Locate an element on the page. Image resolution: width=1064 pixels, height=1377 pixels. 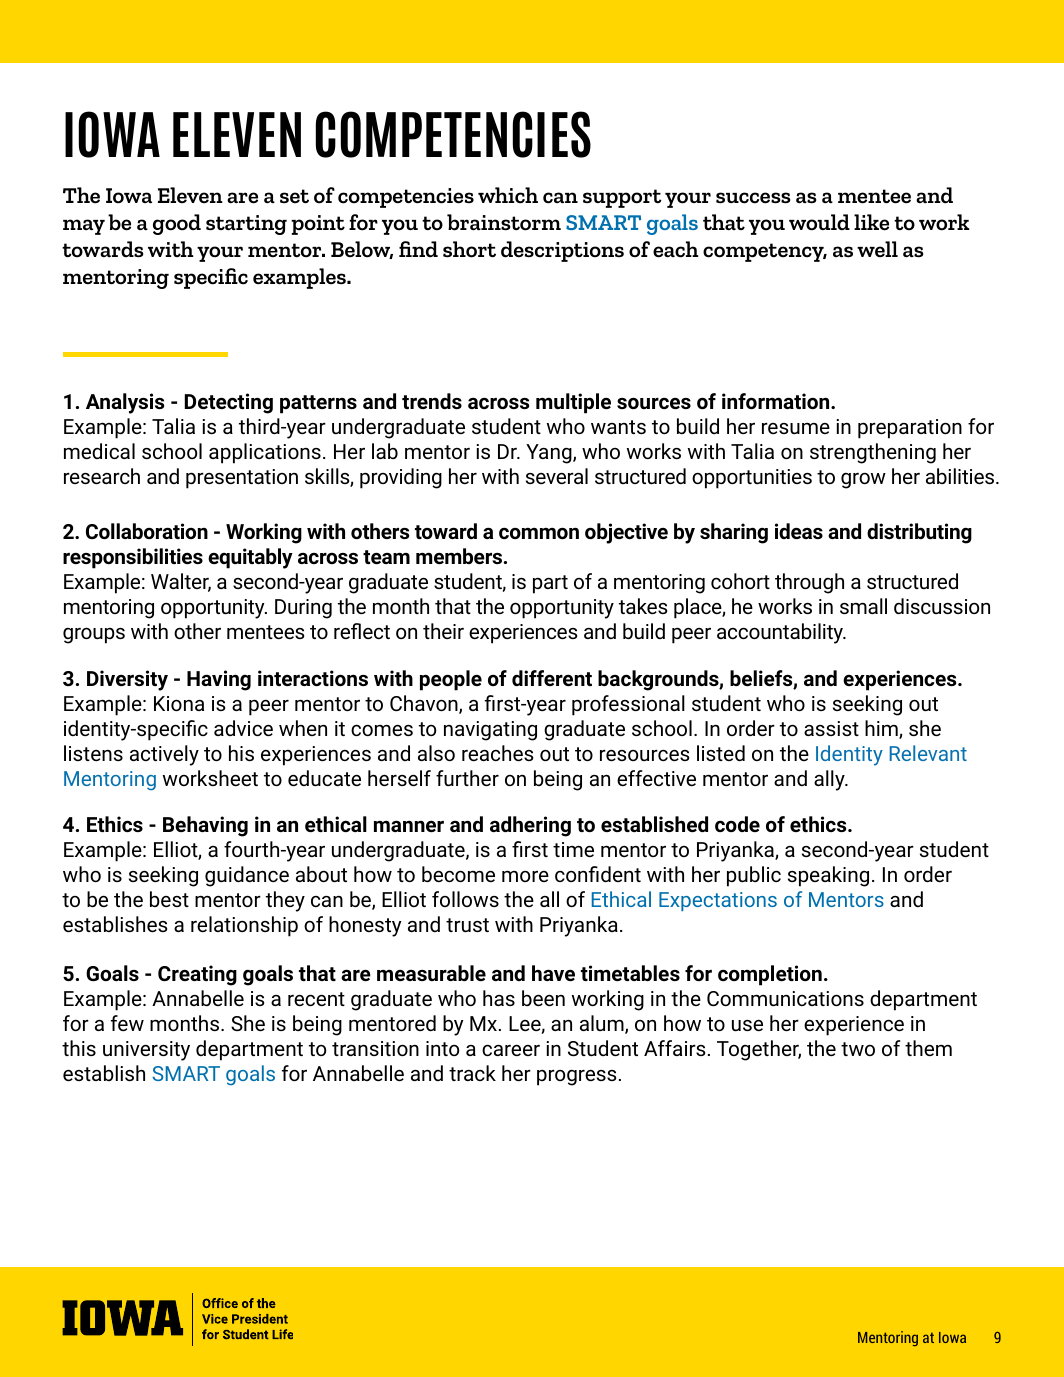
good is located at coordinates (177, 224).
